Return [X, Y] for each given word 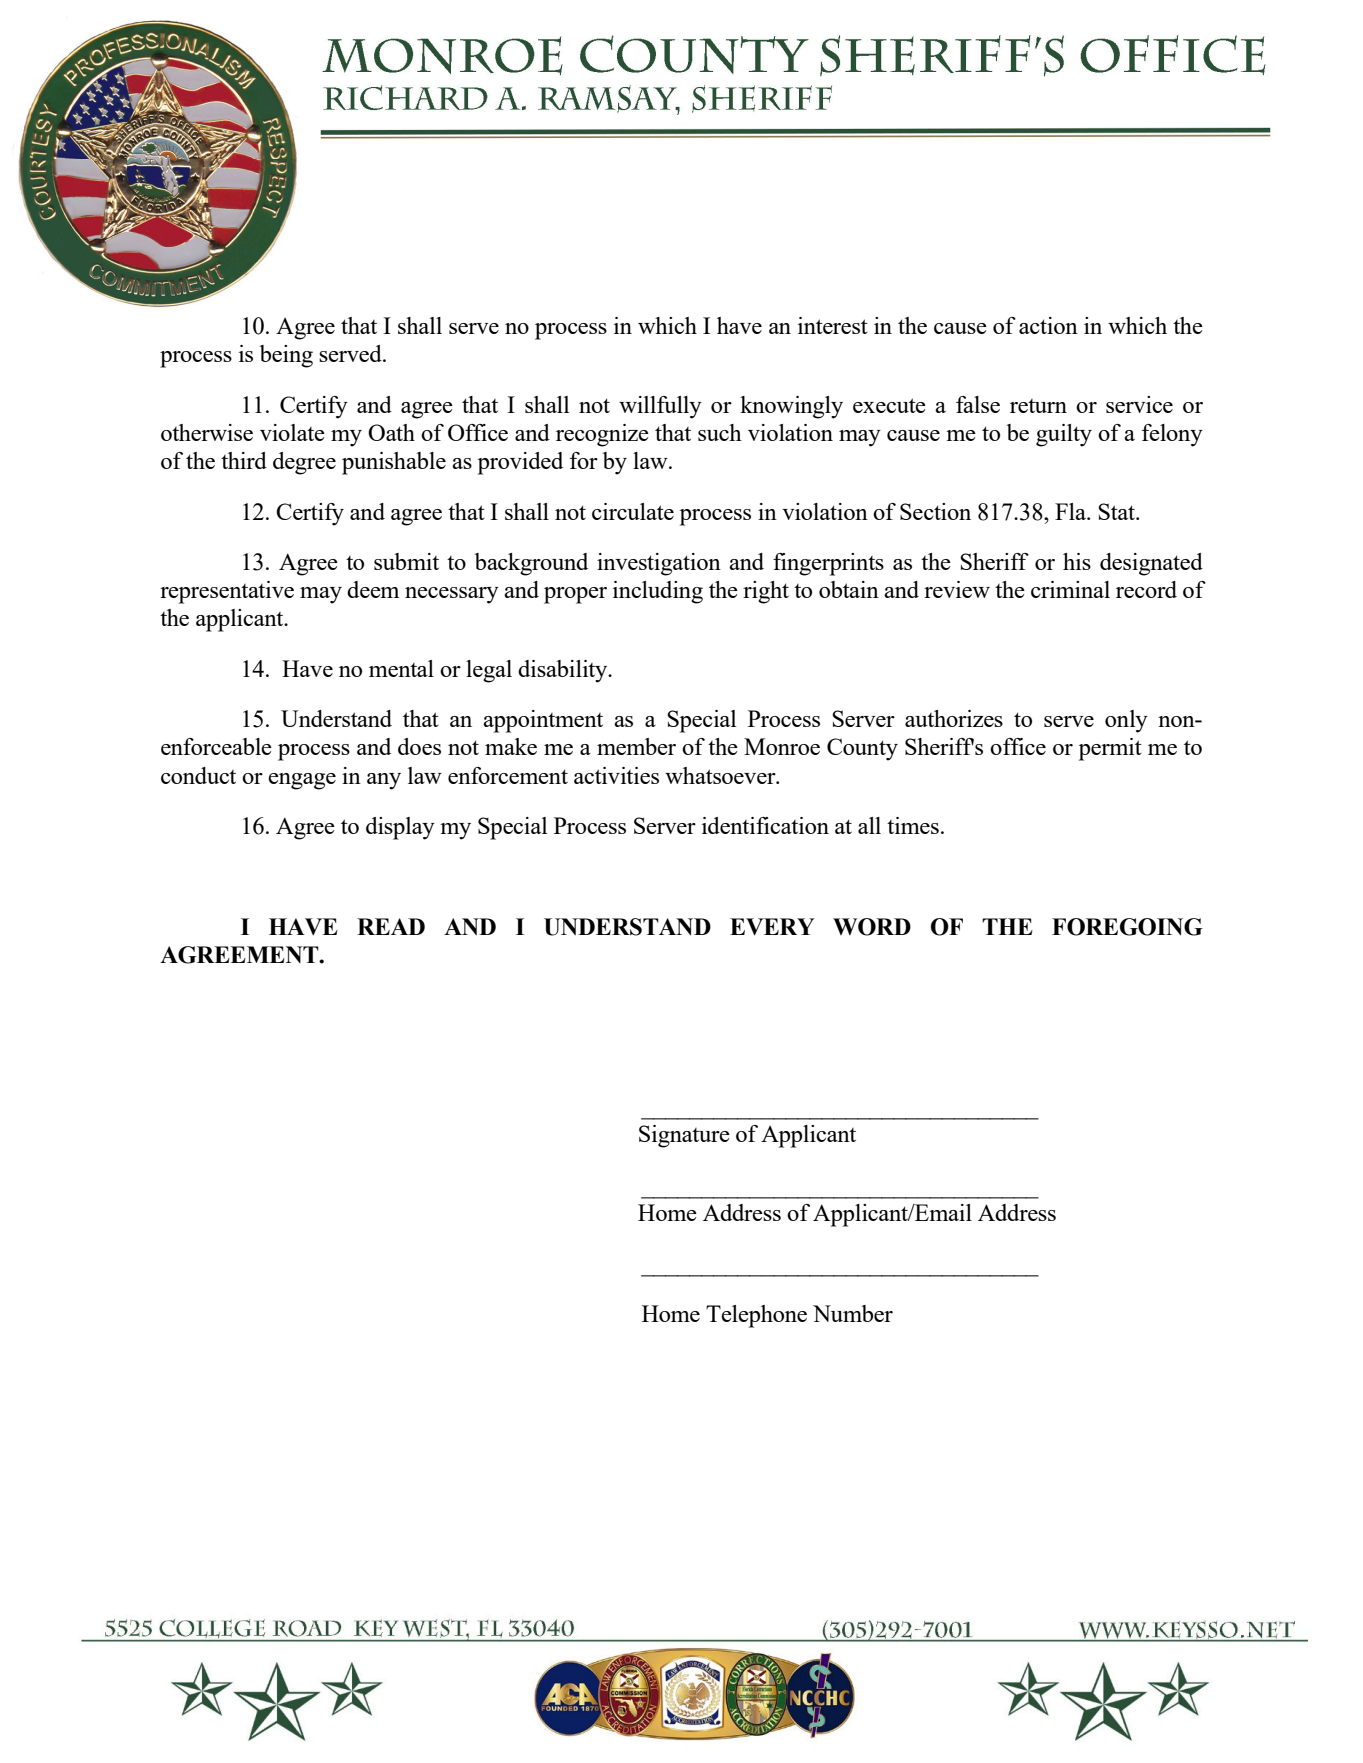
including [658, 592]
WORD [872, 927]
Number [853, 1313]
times [913, 825]
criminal [1070, 589]
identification [765, 825]
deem [373, 589]
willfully [660, 407]
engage [302, 781]
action [1048, 325]
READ [391, 926]
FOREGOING [1127, 927]
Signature [684, 1136]
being [286, 356]
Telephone [756, 1316]
